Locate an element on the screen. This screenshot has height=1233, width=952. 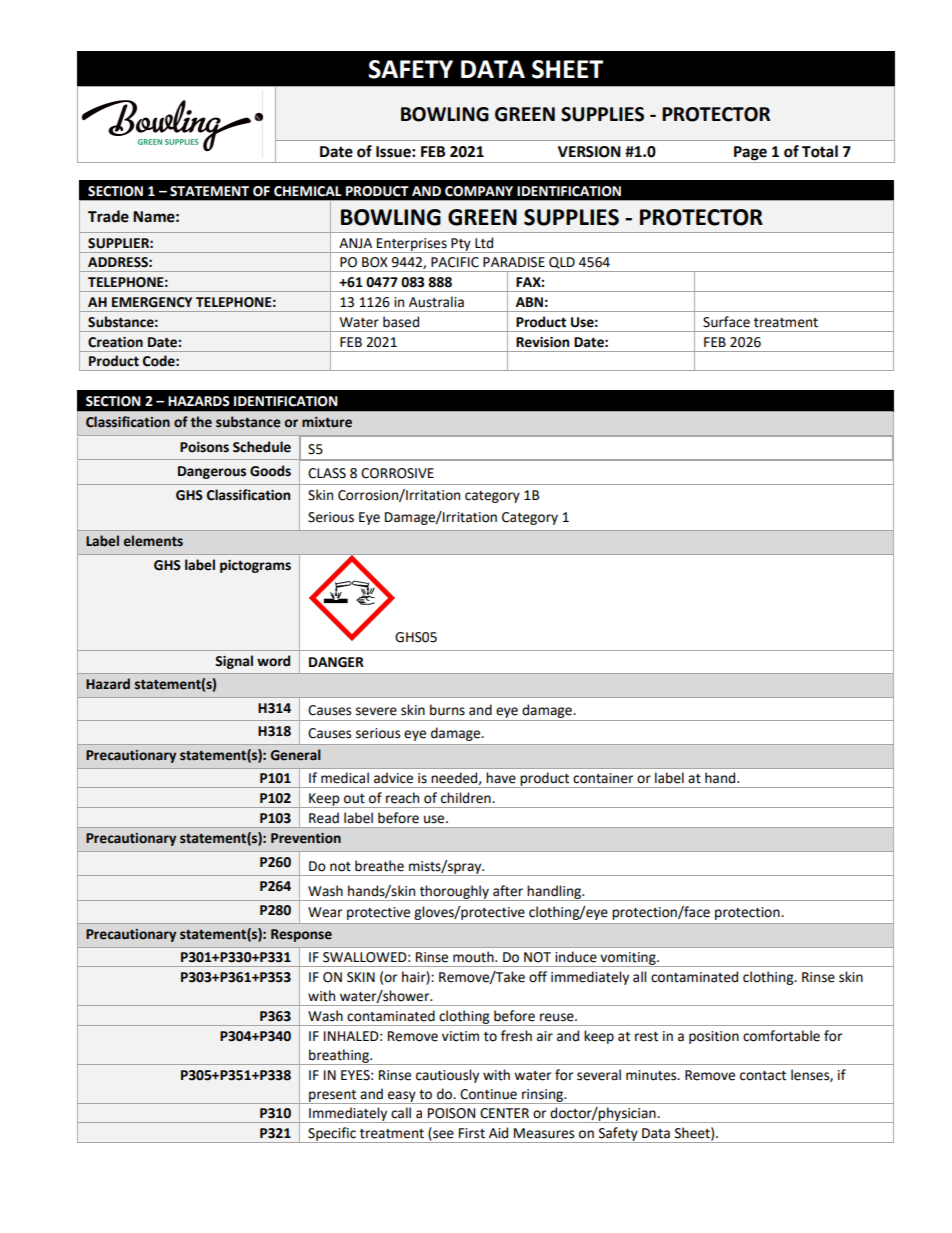
Page is located at coordinates (750, 154).
